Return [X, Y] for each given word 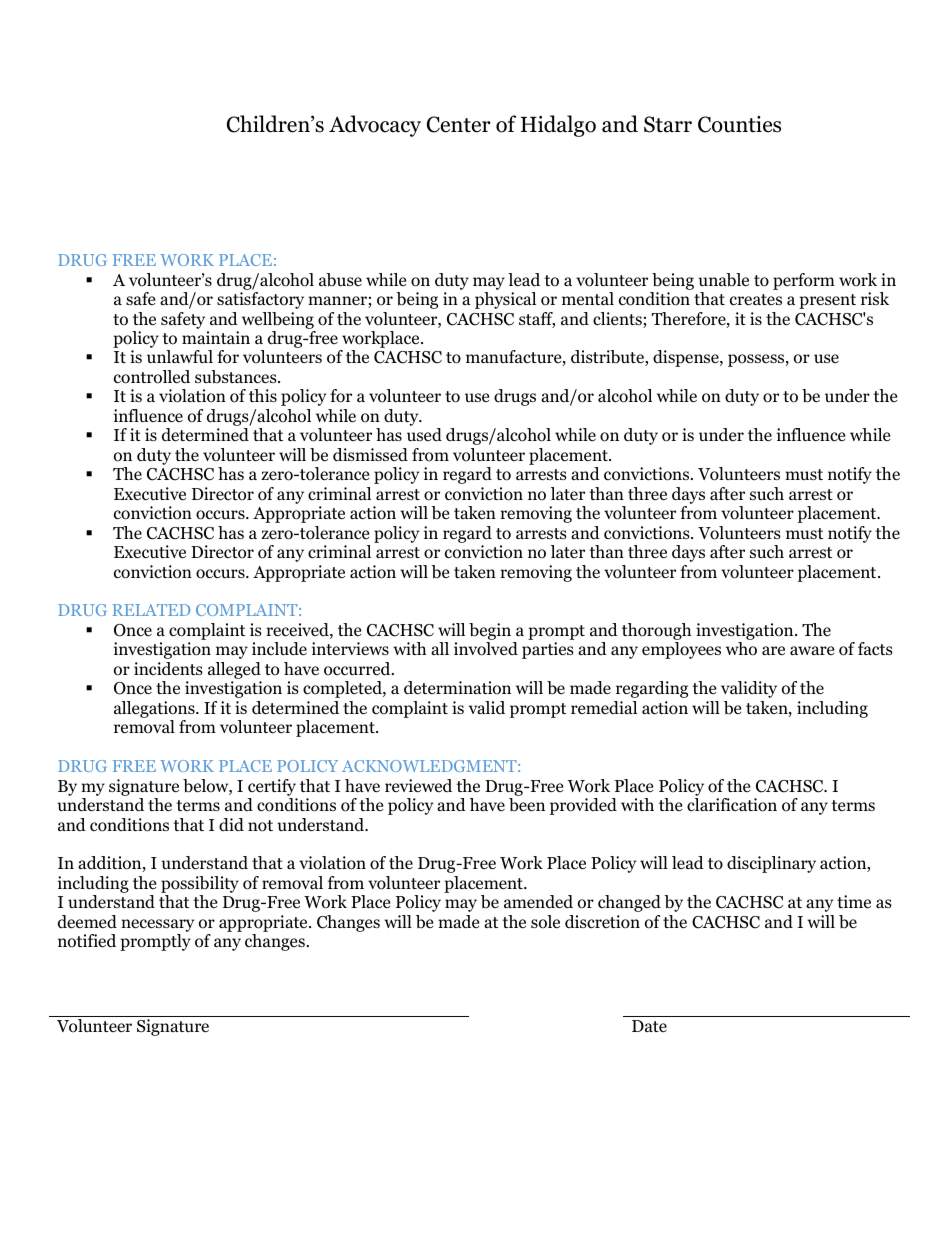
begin [491, 633]
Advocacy [375, 126]
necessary [157, 927]
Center [459, 124]
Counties [739, 124]
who [741, 649]
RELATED [151, 610]
